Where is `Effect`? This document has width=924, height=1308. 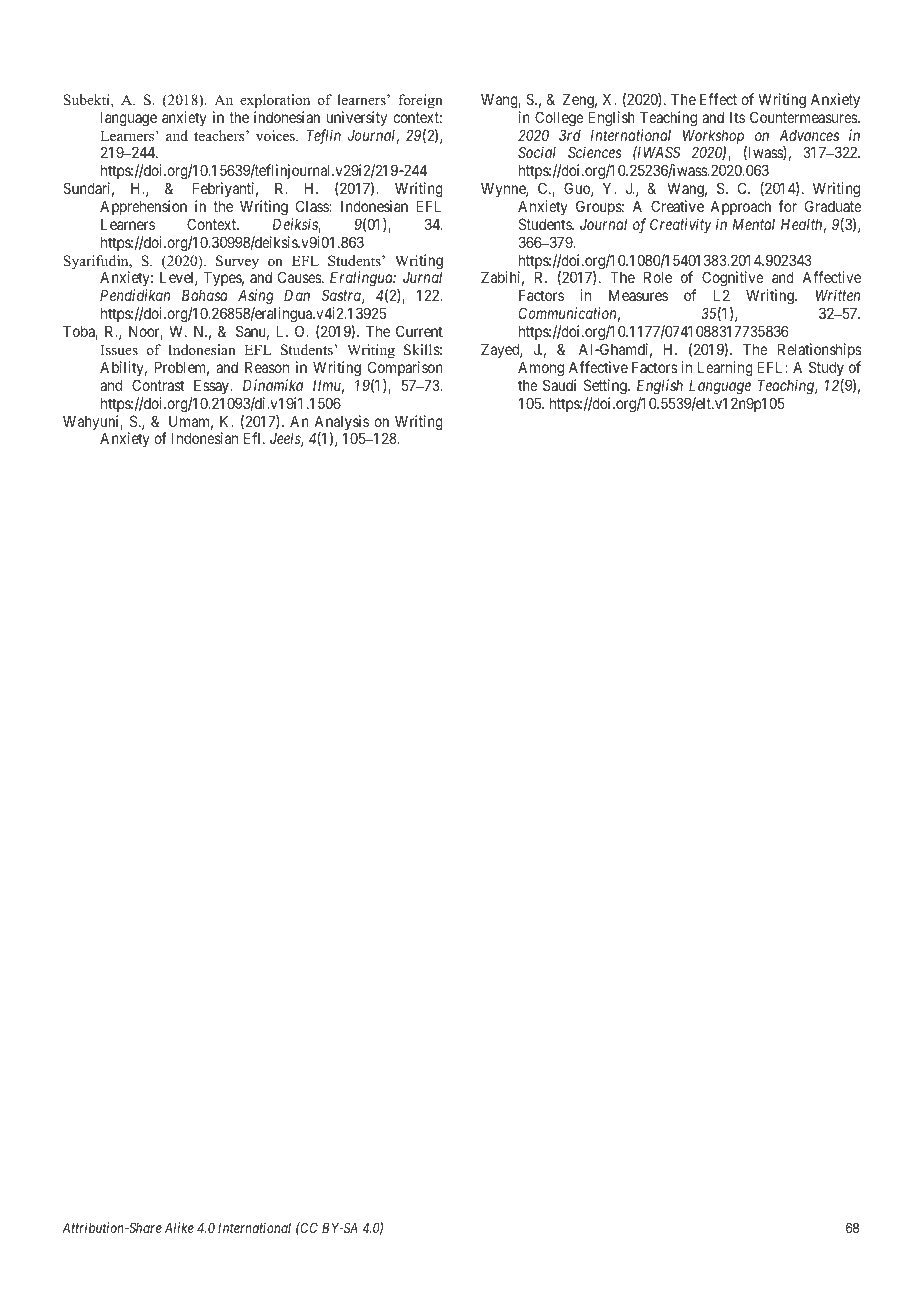
Effect is located at coordinates (718, 99).
